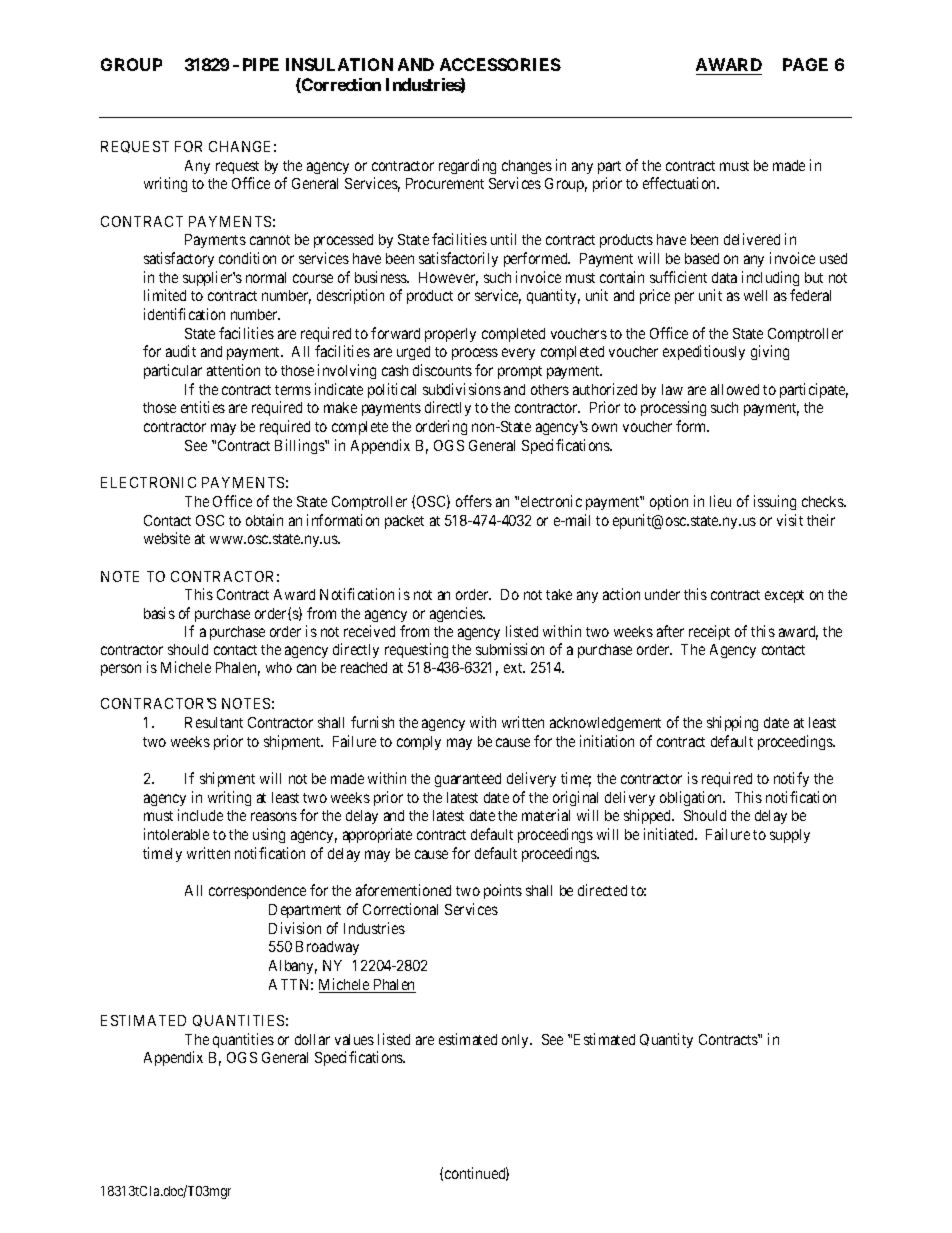 This screenshot has height=1233, width=952. Describe the element at coordinates (200, 815) in the screenshot. I see `include` at that location.
